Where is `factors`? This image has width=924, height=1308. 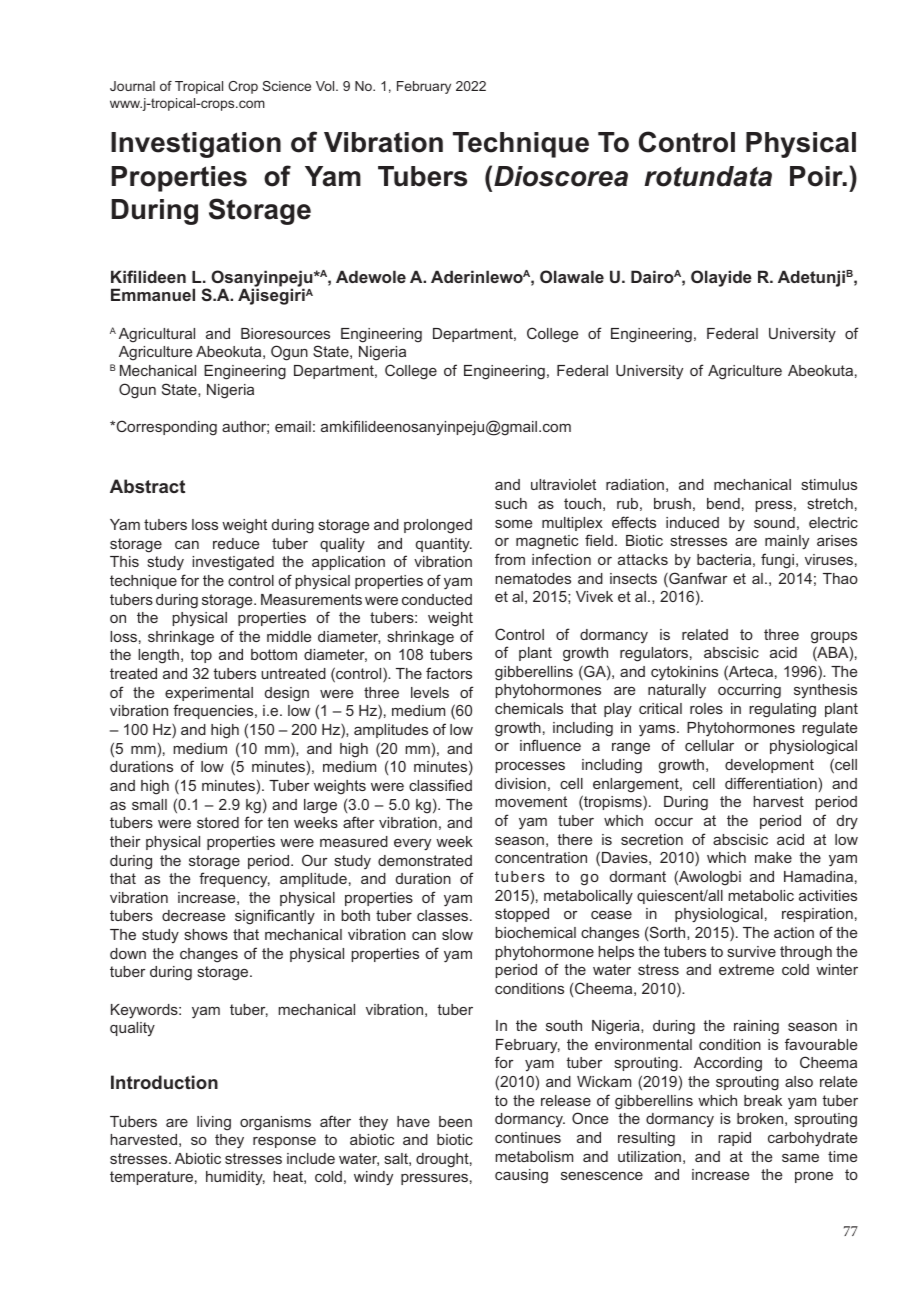 factors is located at coordinates (449, 673).
